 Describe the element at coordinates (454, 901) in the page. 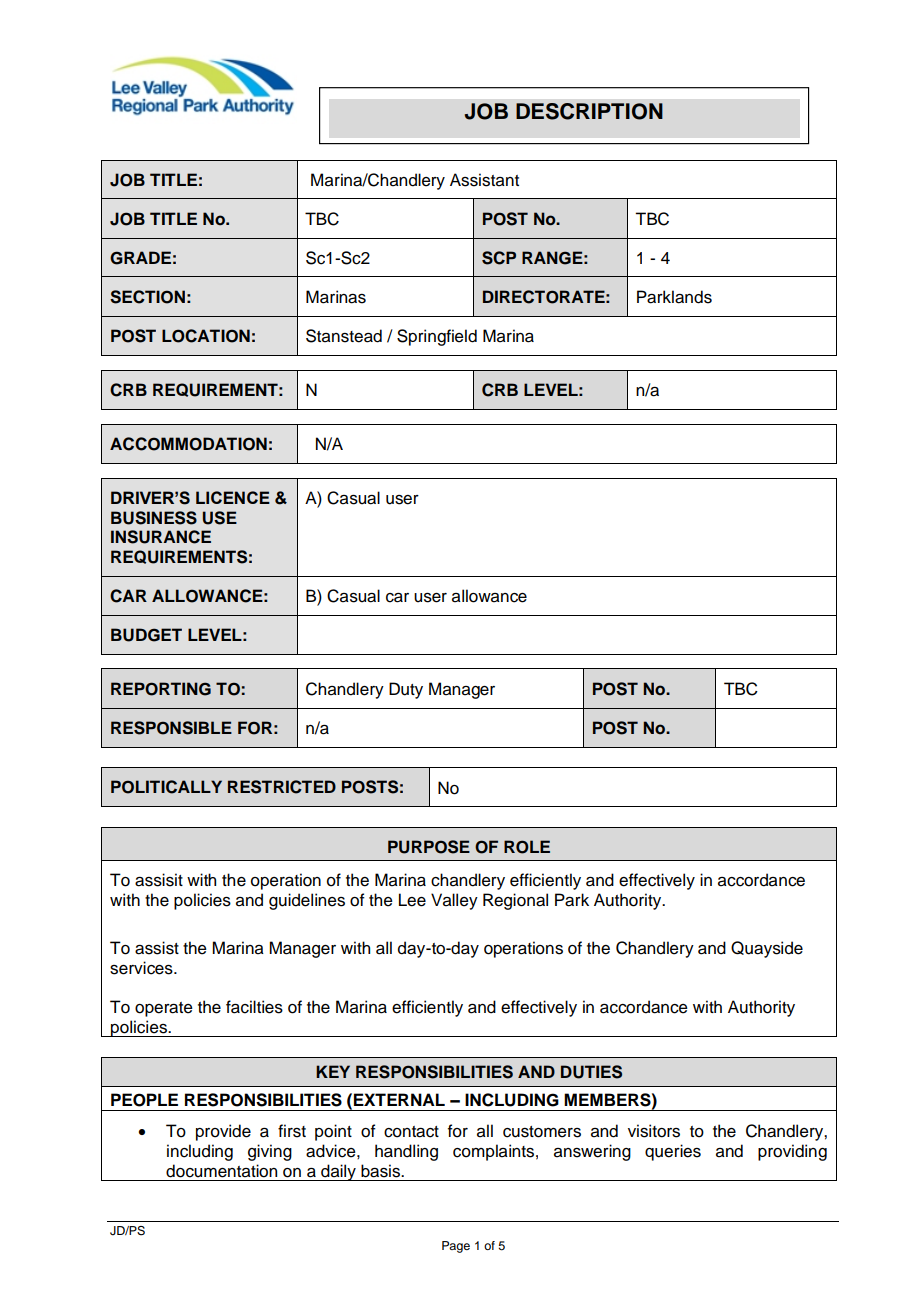

I see `Valley` at that location.
